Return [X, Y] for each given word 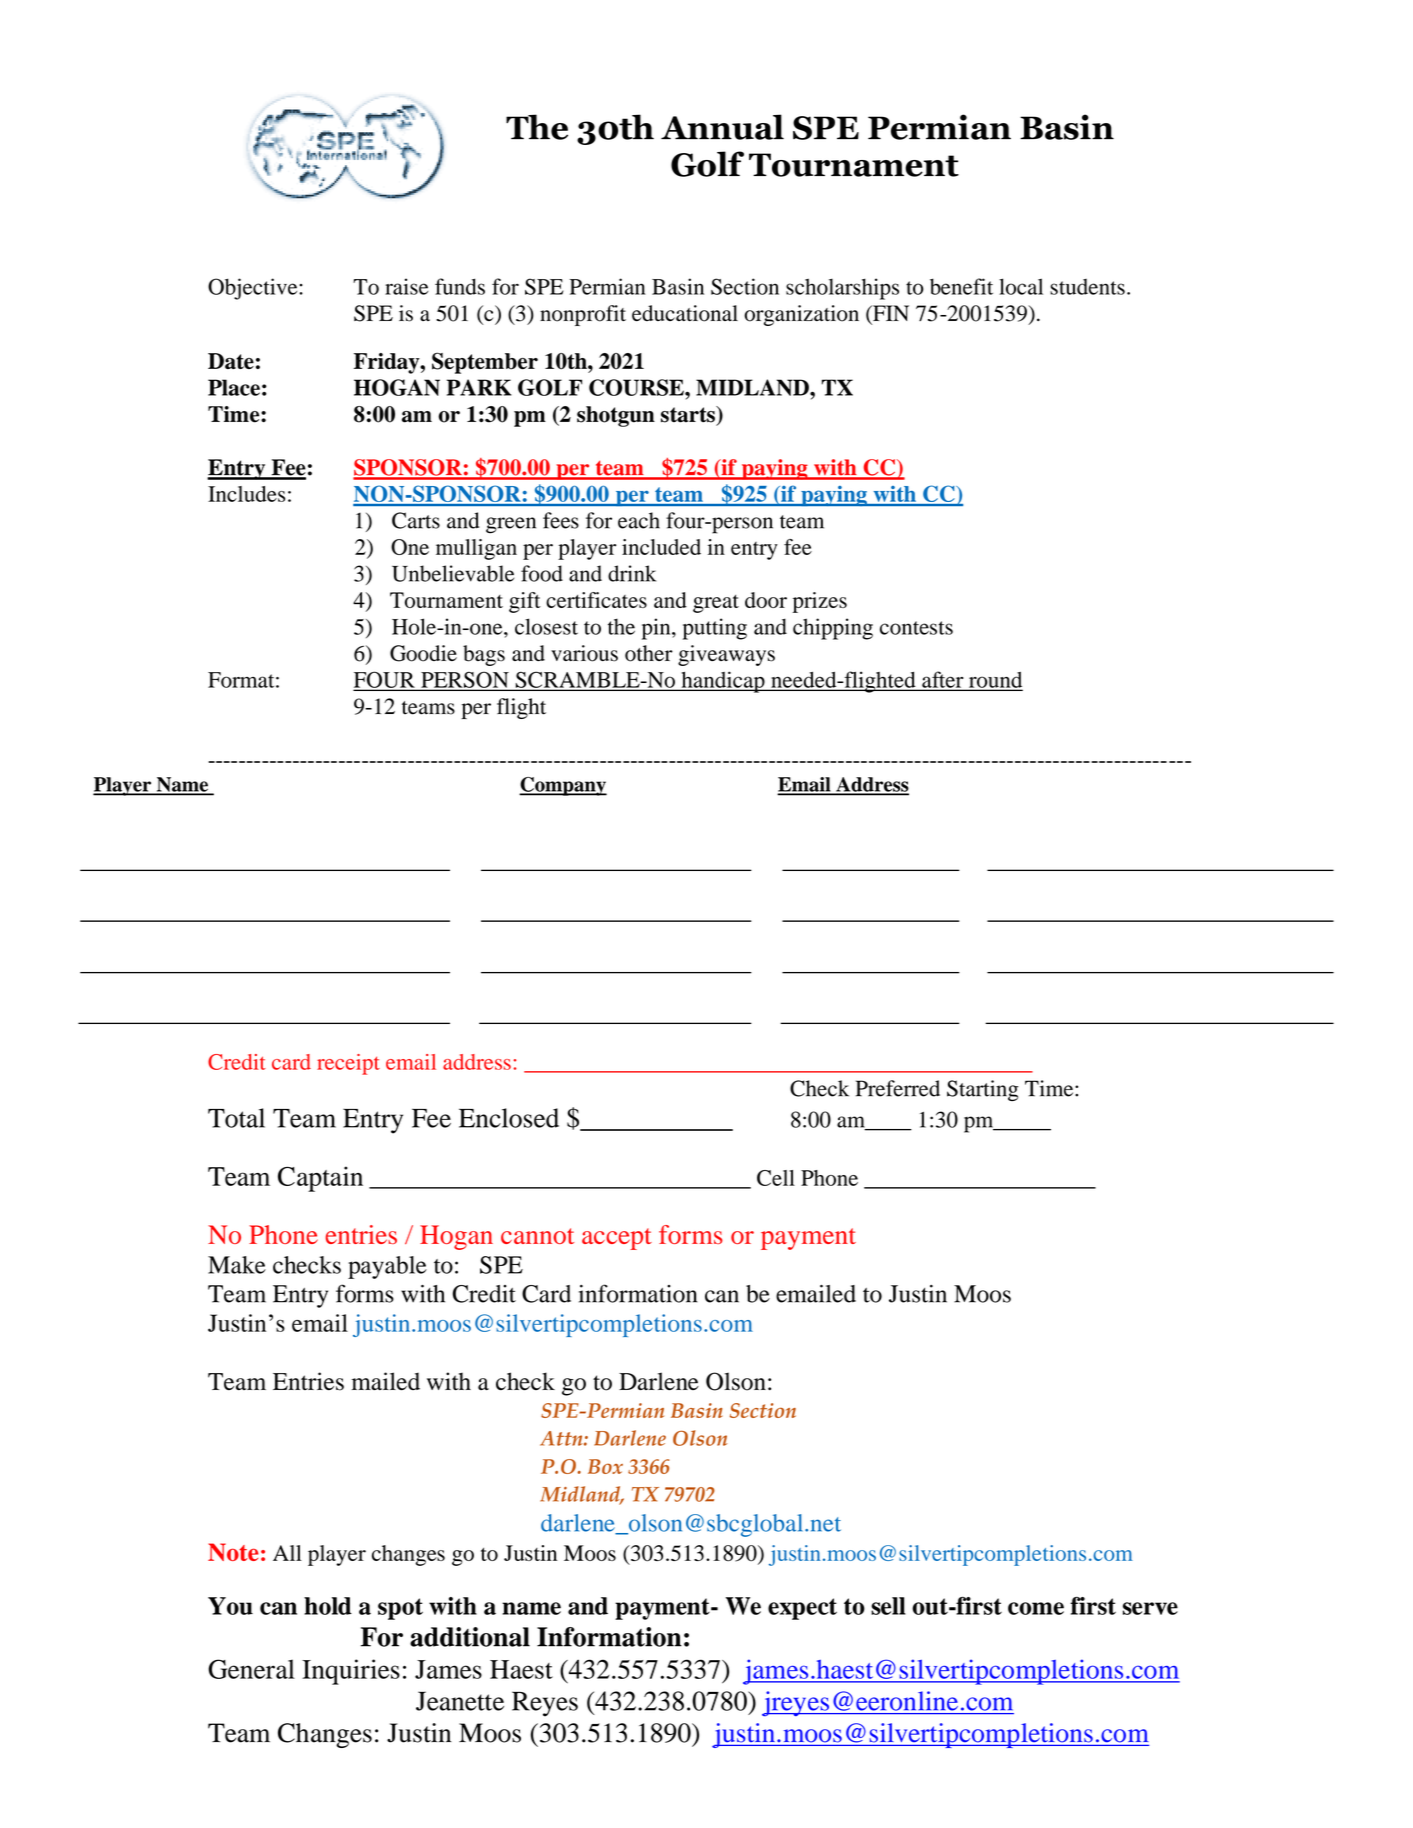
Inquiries [351, 1672]
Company [563, 786]
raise [407, 286]
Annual [722, 127]
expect [802, 1609]
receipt [348, 1064]
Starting [983, 1090]
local [1021, 286]
